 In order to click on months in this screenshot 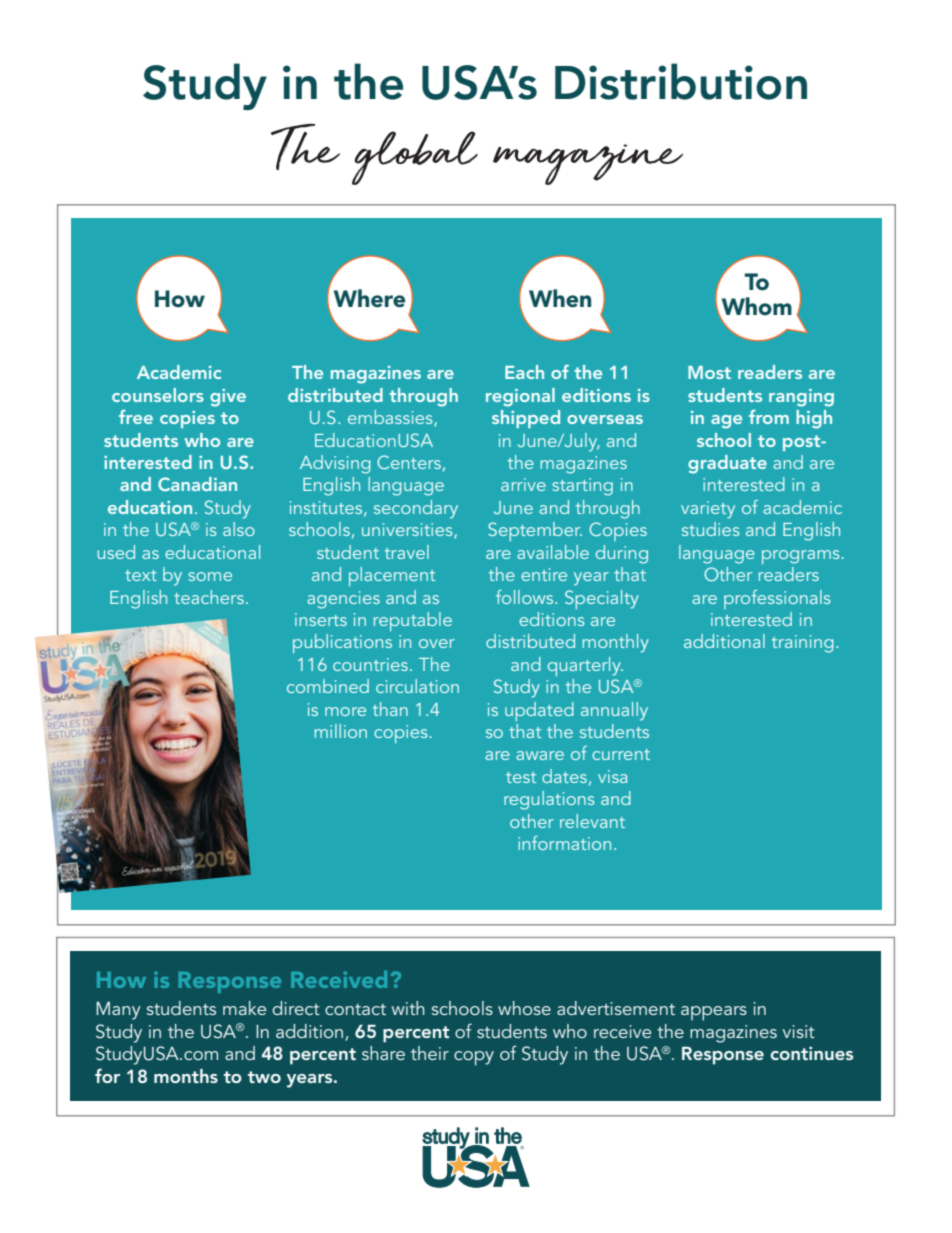, I will do `click(186, 1076)`.
